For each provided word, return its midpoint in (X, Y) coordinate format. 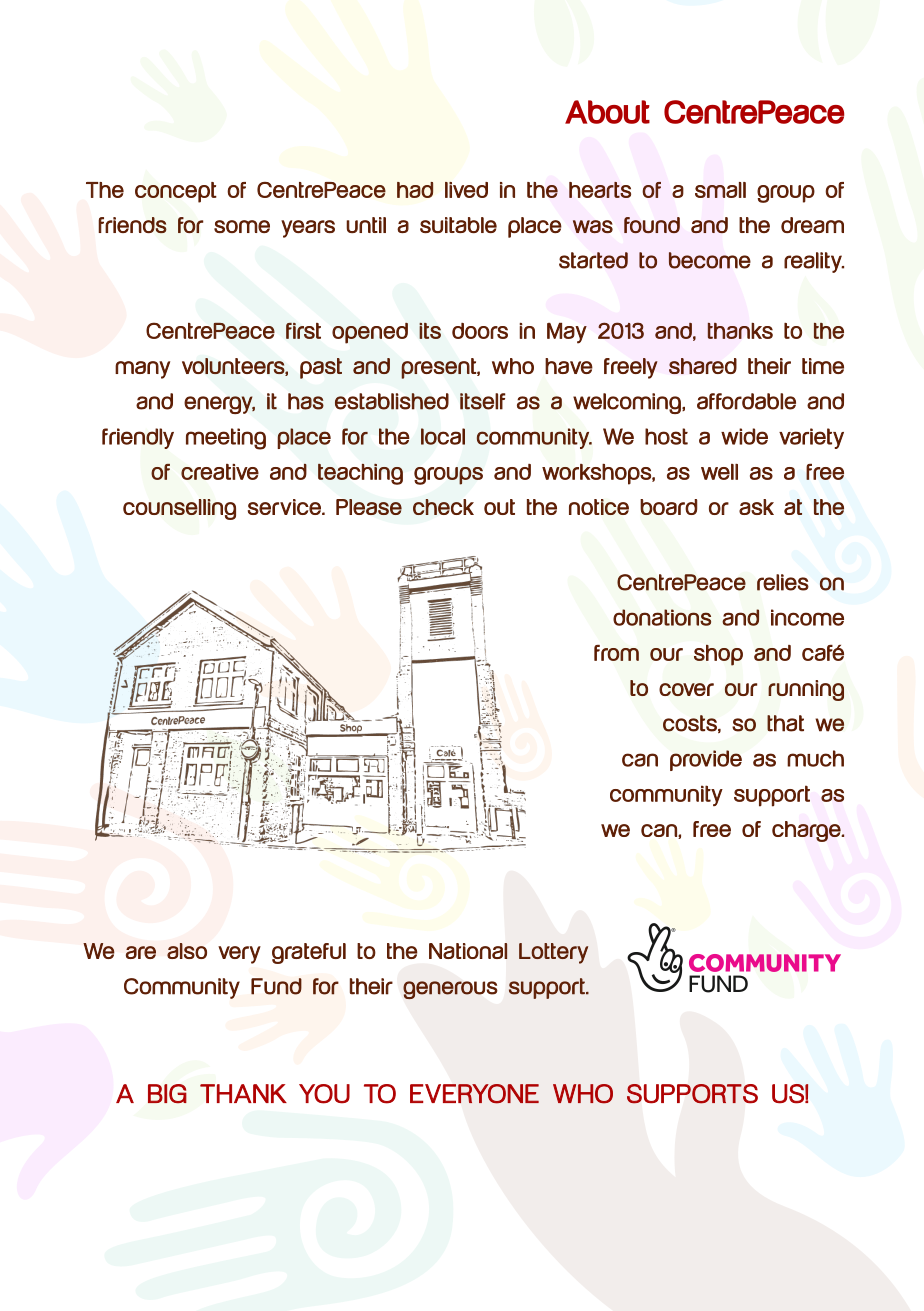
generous (450, 990)
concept (176, 192)
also (187, 951)
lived (466, 190)
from (616, 653)
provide (706, 760)
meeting (226, 439)
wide (744, 436)
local (443, 436)
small (720, 190)
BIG (167, 1093)
